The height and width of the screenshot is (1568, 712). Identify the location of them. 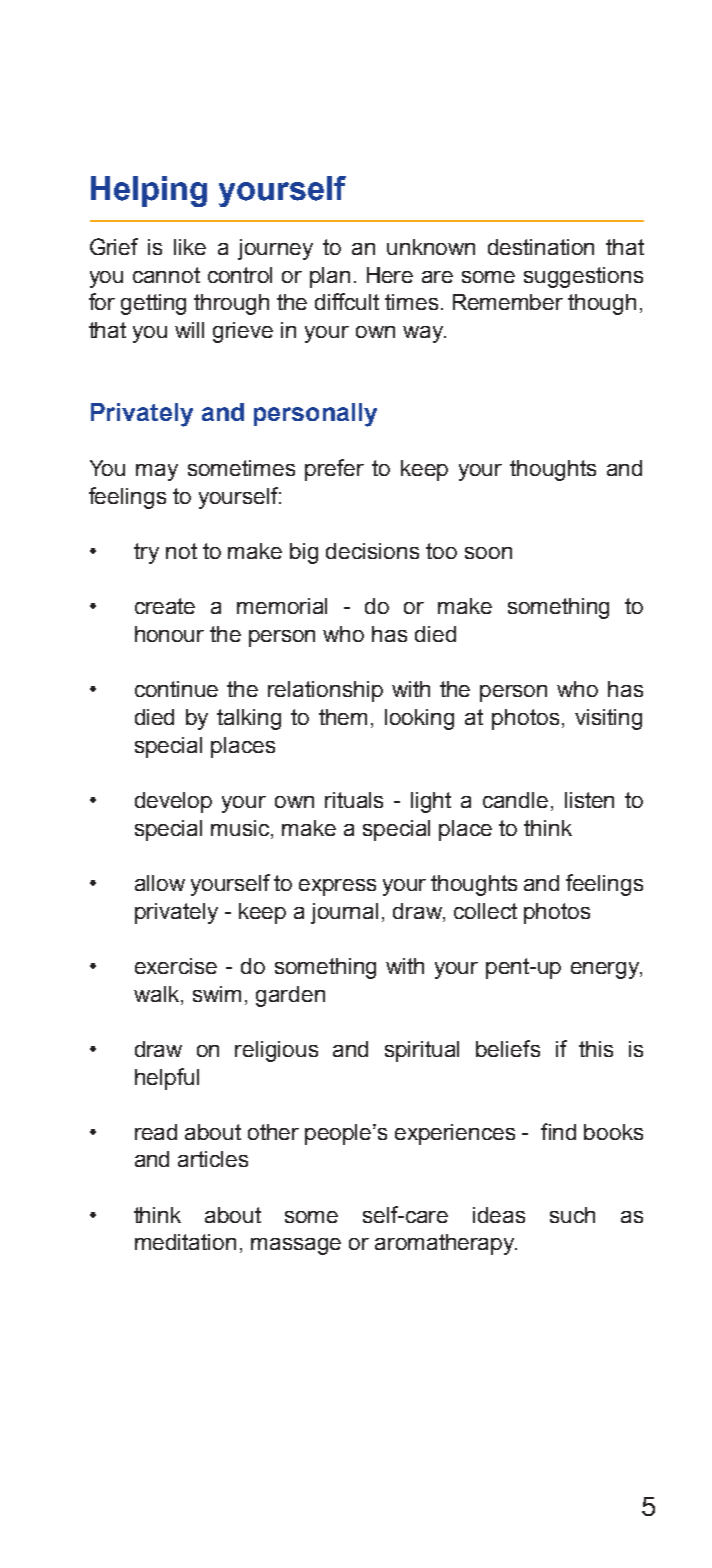
(343, 717).
